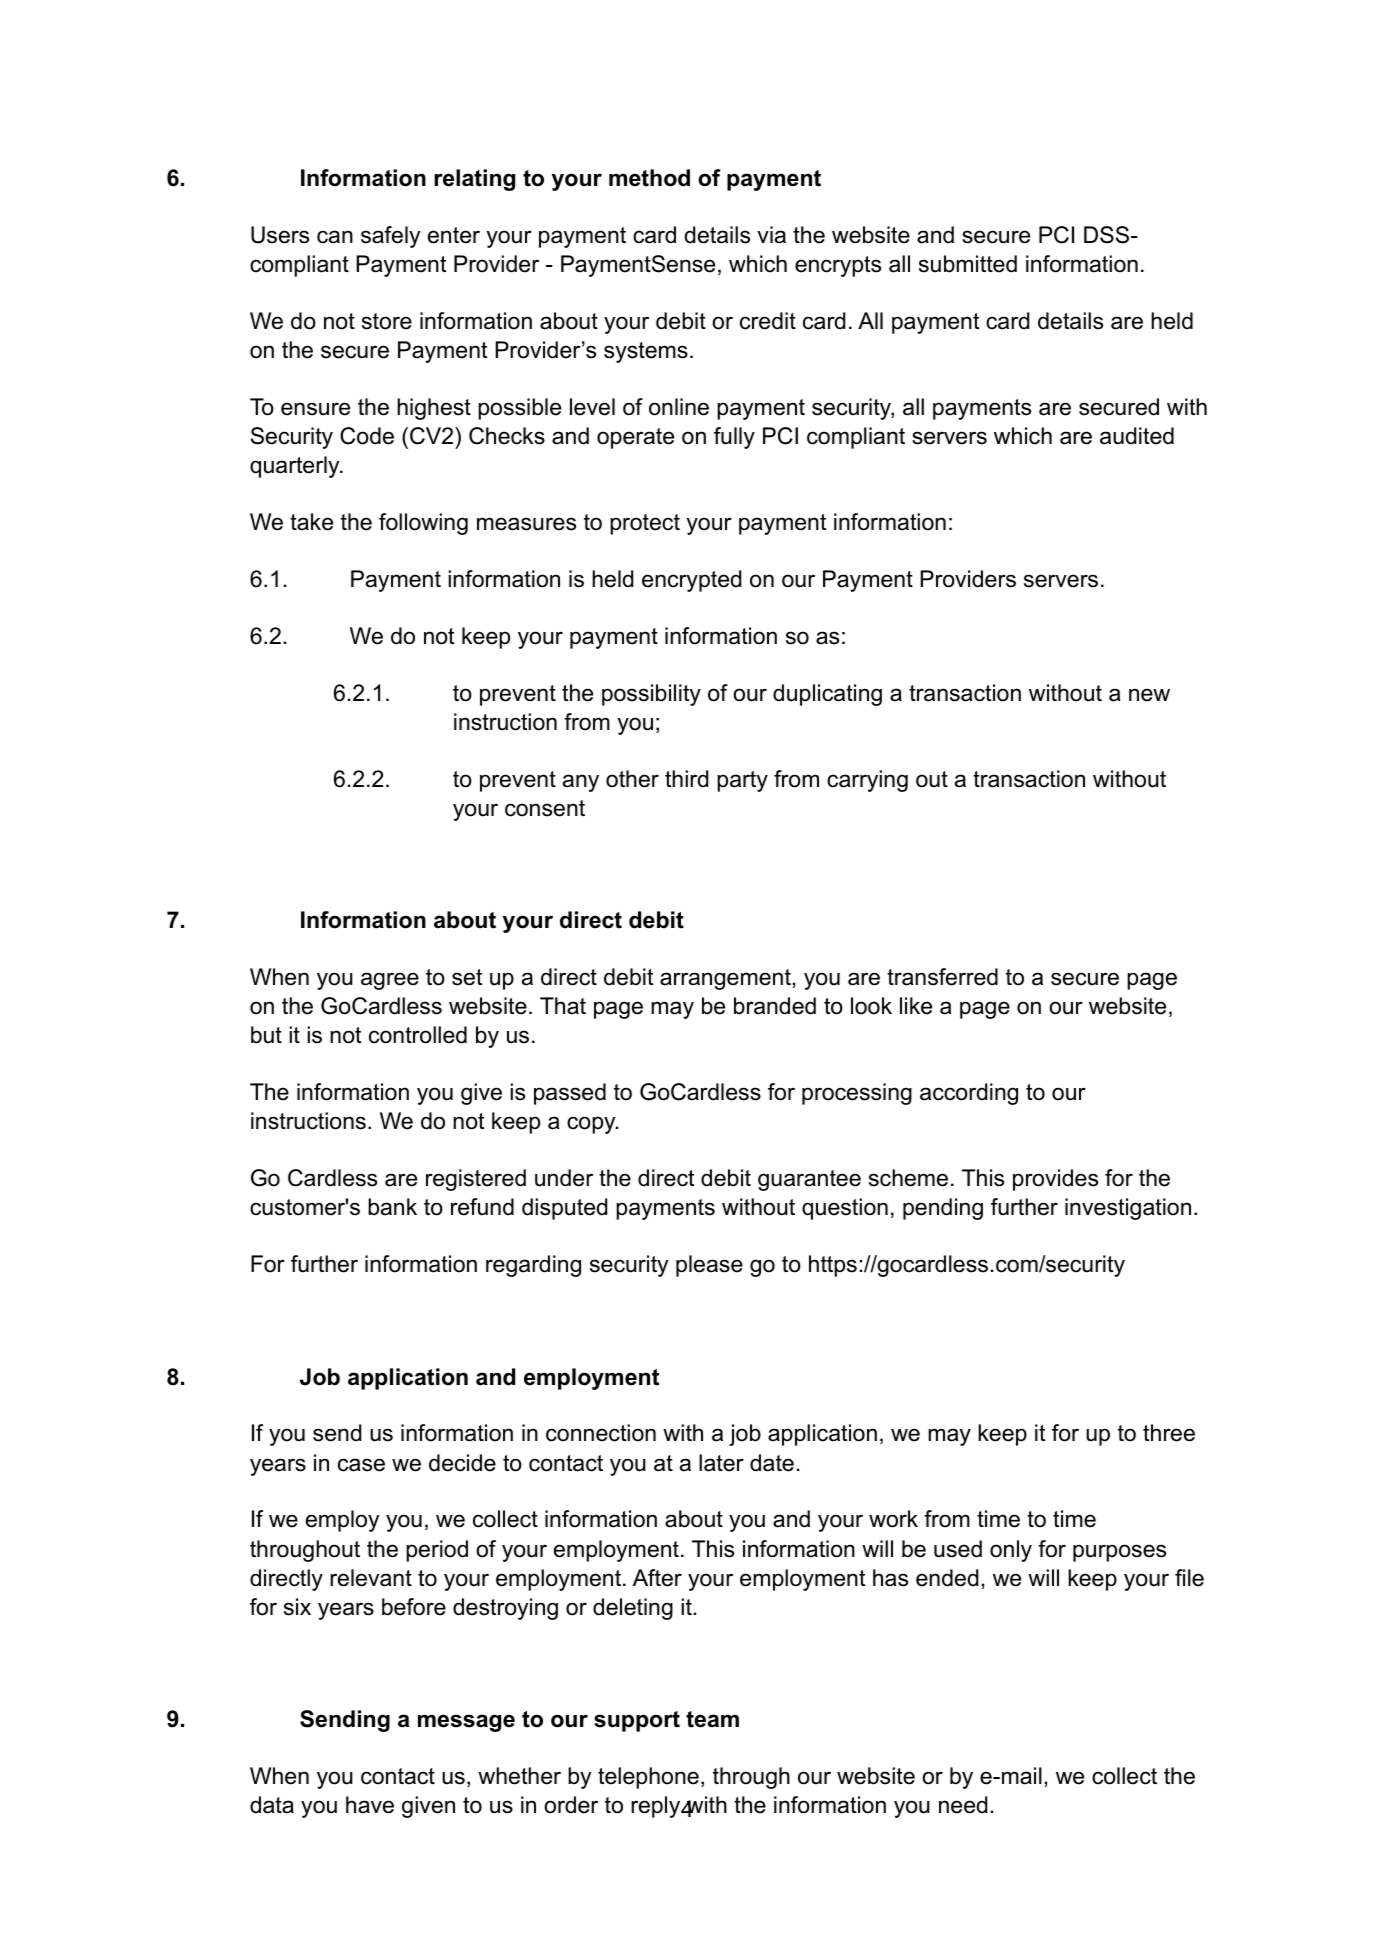 The image size is (1376, 1947). I want to click on agree, so click(390, 981).
